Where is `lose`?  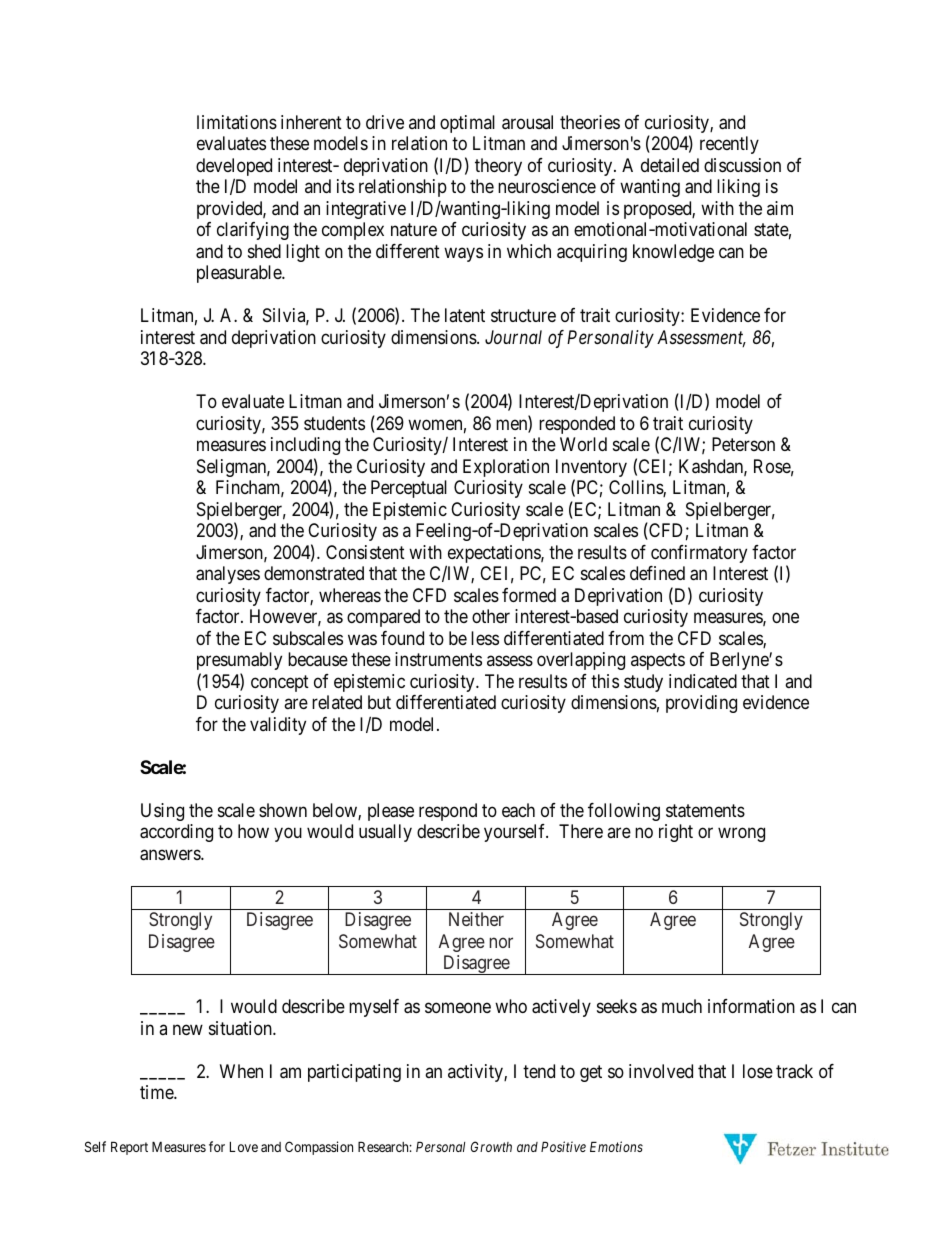
lose is located at coordinates (758, 1071).
